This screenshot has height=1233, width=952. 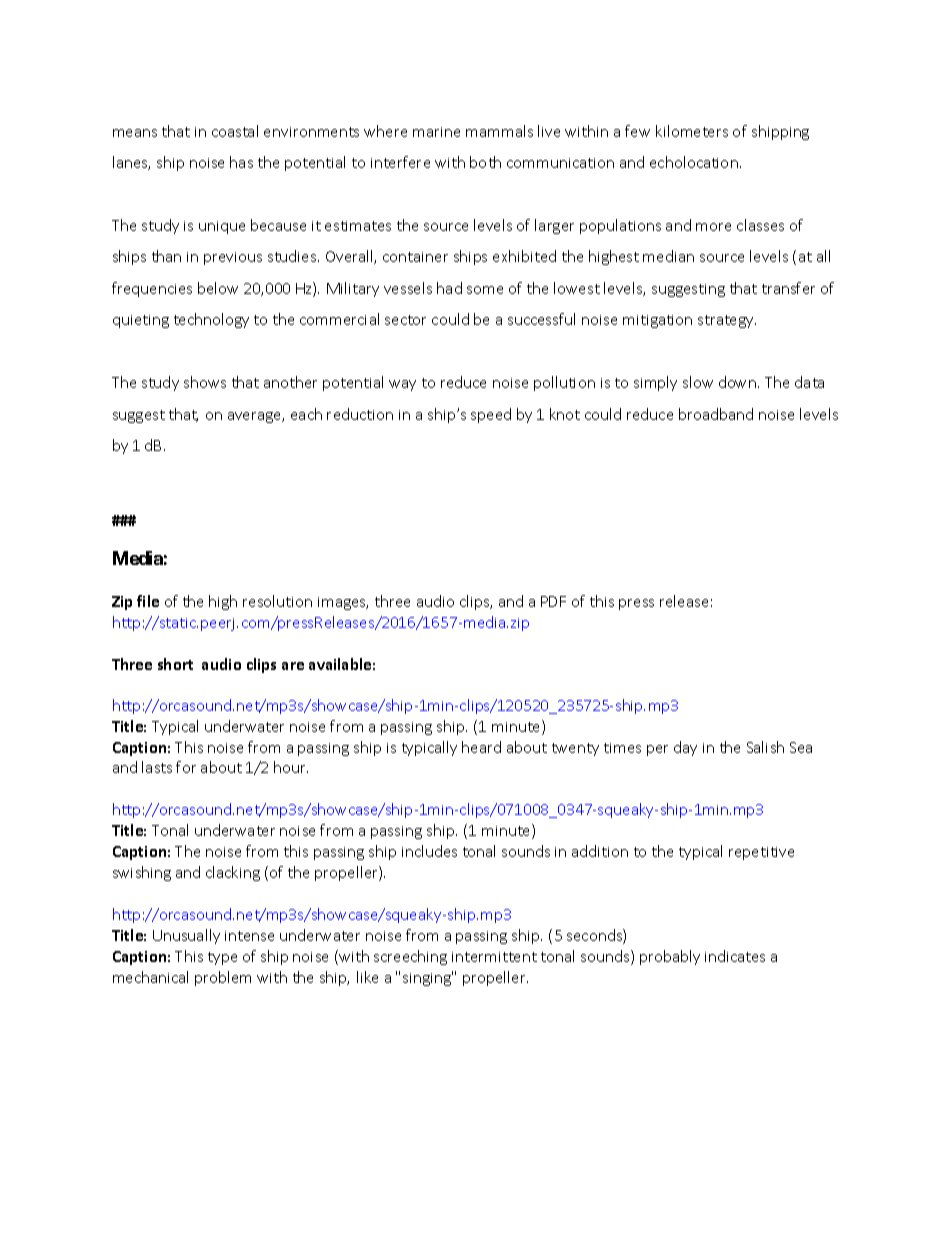 I want to click on type, so click(x=222, y=958).
